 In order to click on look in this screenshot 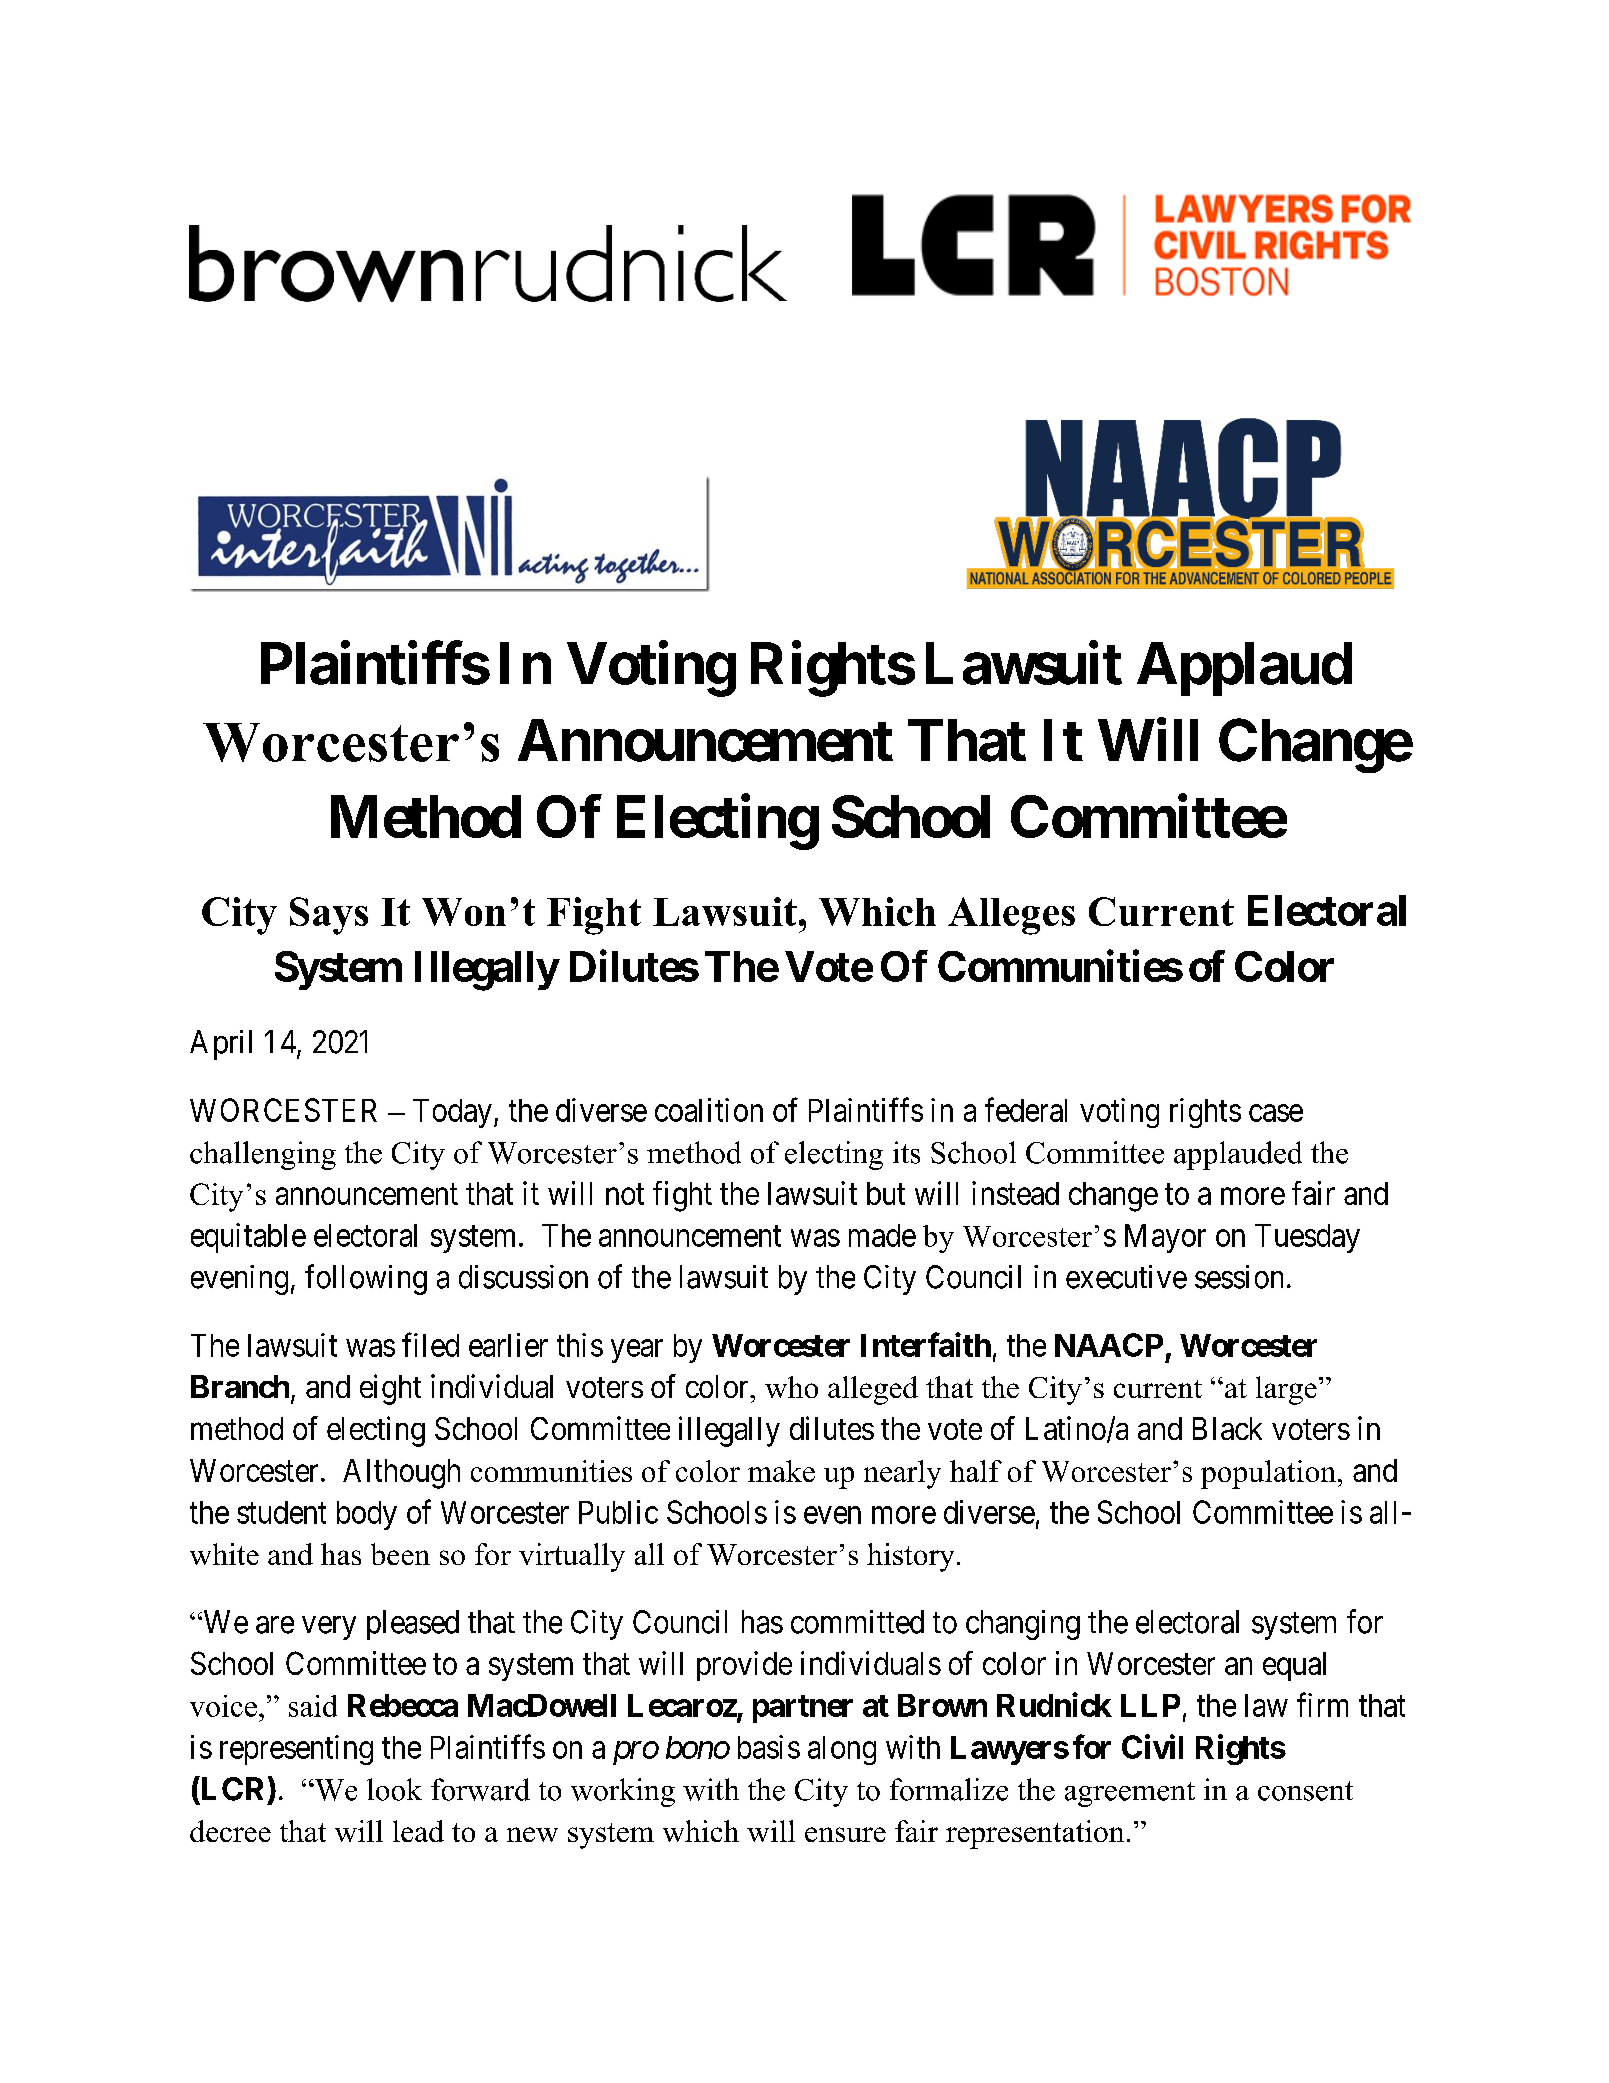, I will do `click(394, 1789)`.
